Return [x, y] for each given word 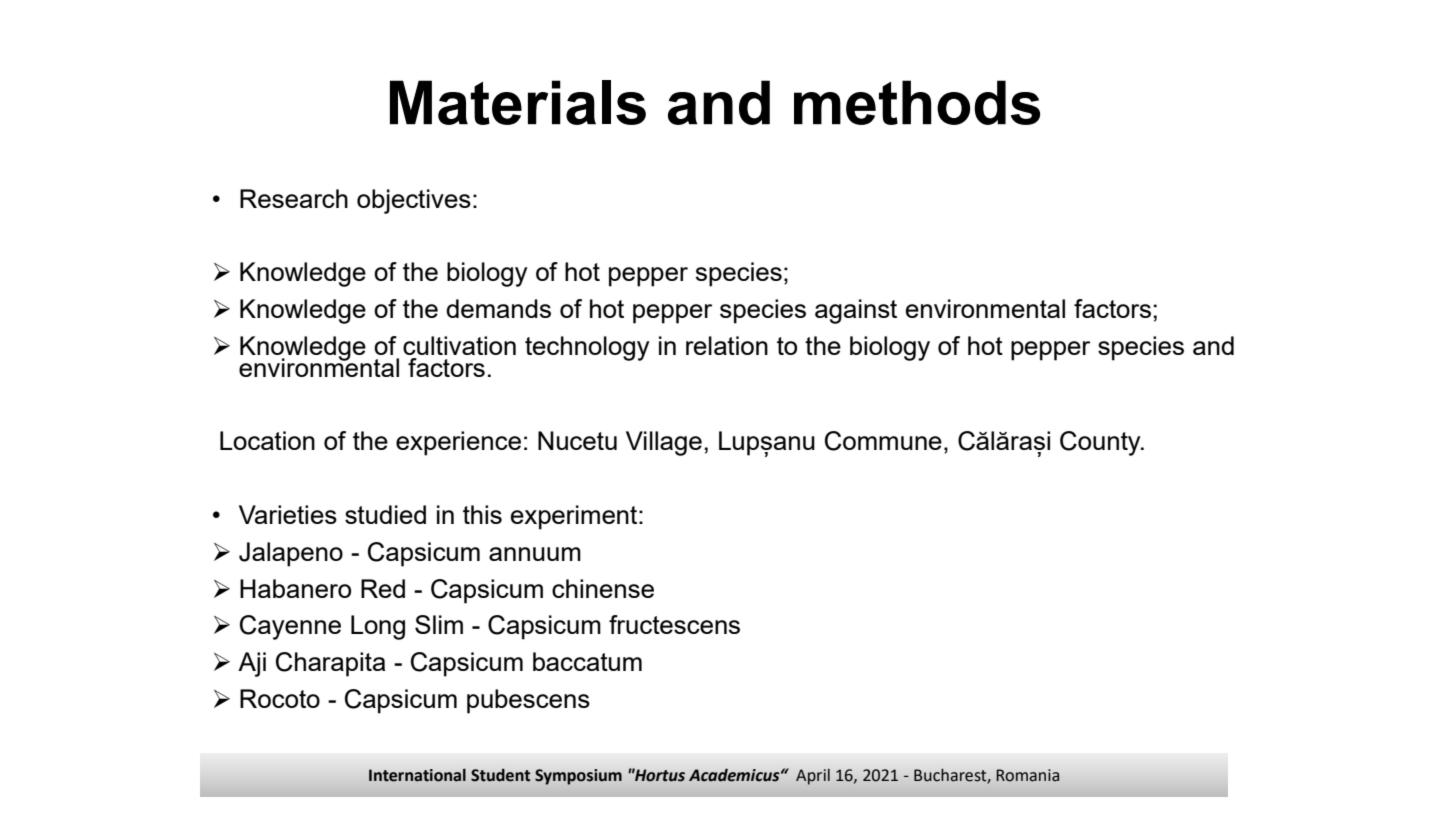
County [1101, 443]
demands [498, 308]
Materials [518, 102]
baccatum [587, 661]
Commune [883, 441]
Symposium [578, 777]
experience [458, 443]
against [856, 311]
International [417, 775]
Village [664, 443]
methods [917, 102]
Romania [1027, 775]
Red [383, 588]
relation [727, 345]
